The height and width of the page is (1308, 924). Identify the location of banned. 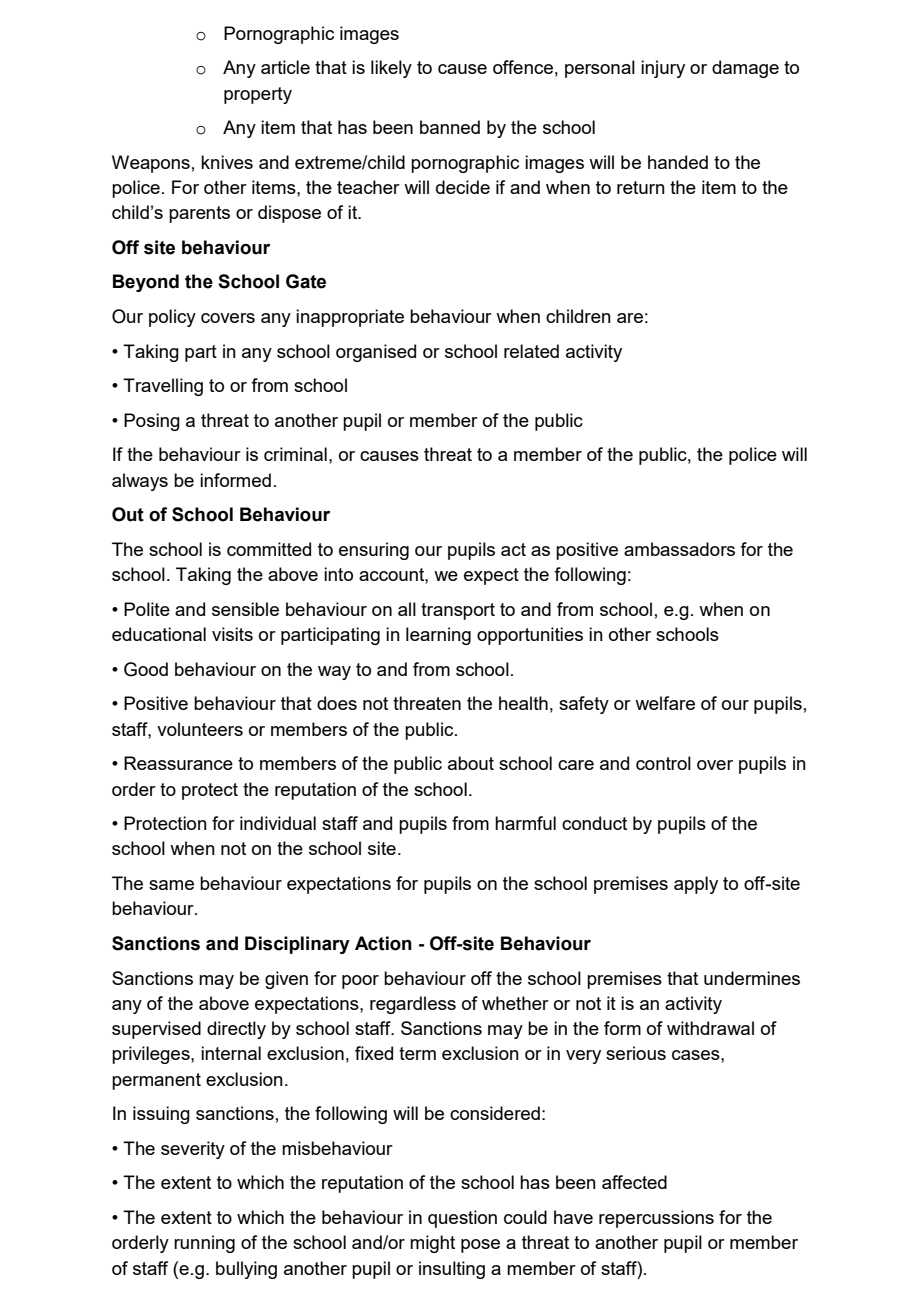
(450, 127).
